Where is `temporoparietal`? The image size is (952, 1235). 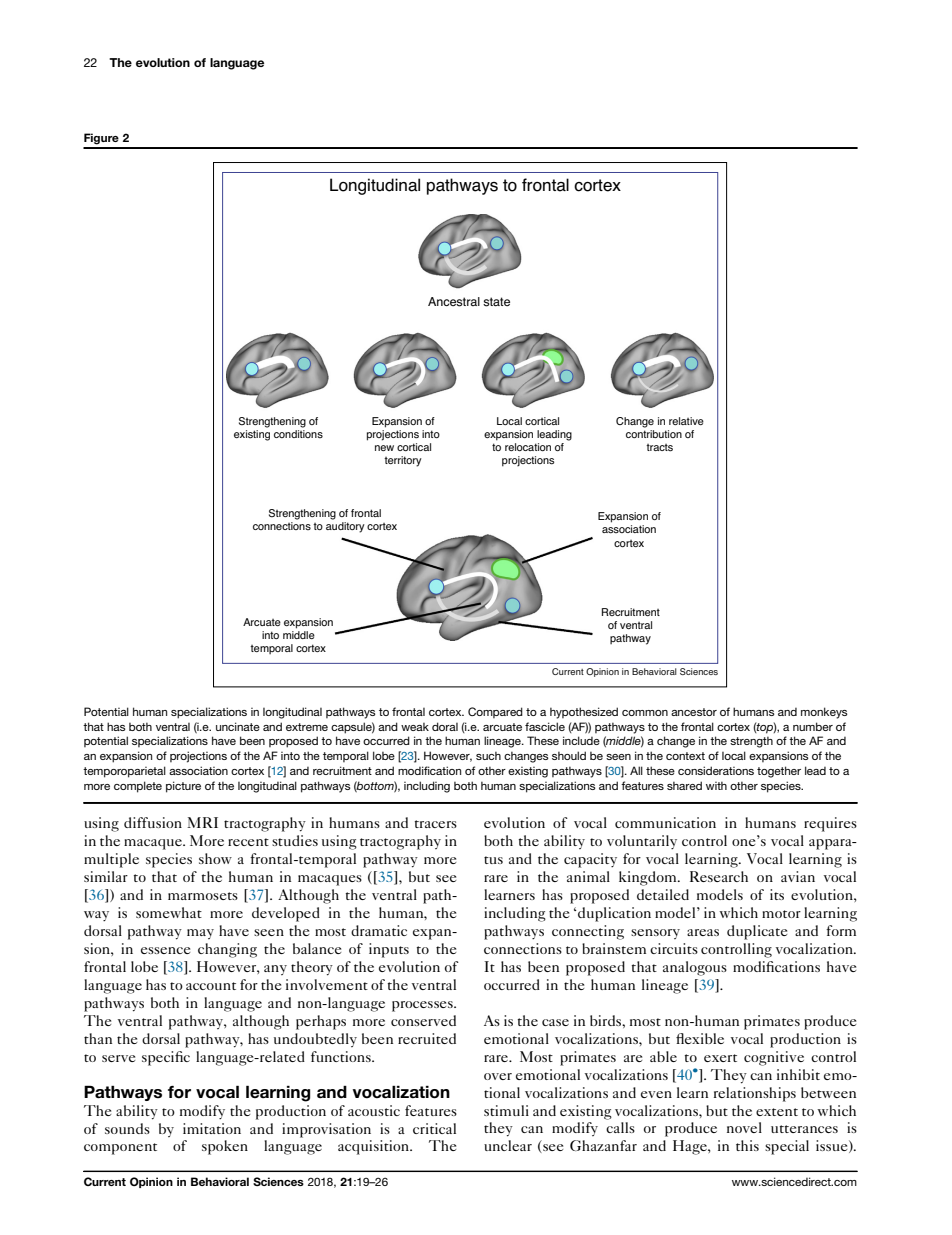
temporoparietal is located at coordinates (124, 772).
